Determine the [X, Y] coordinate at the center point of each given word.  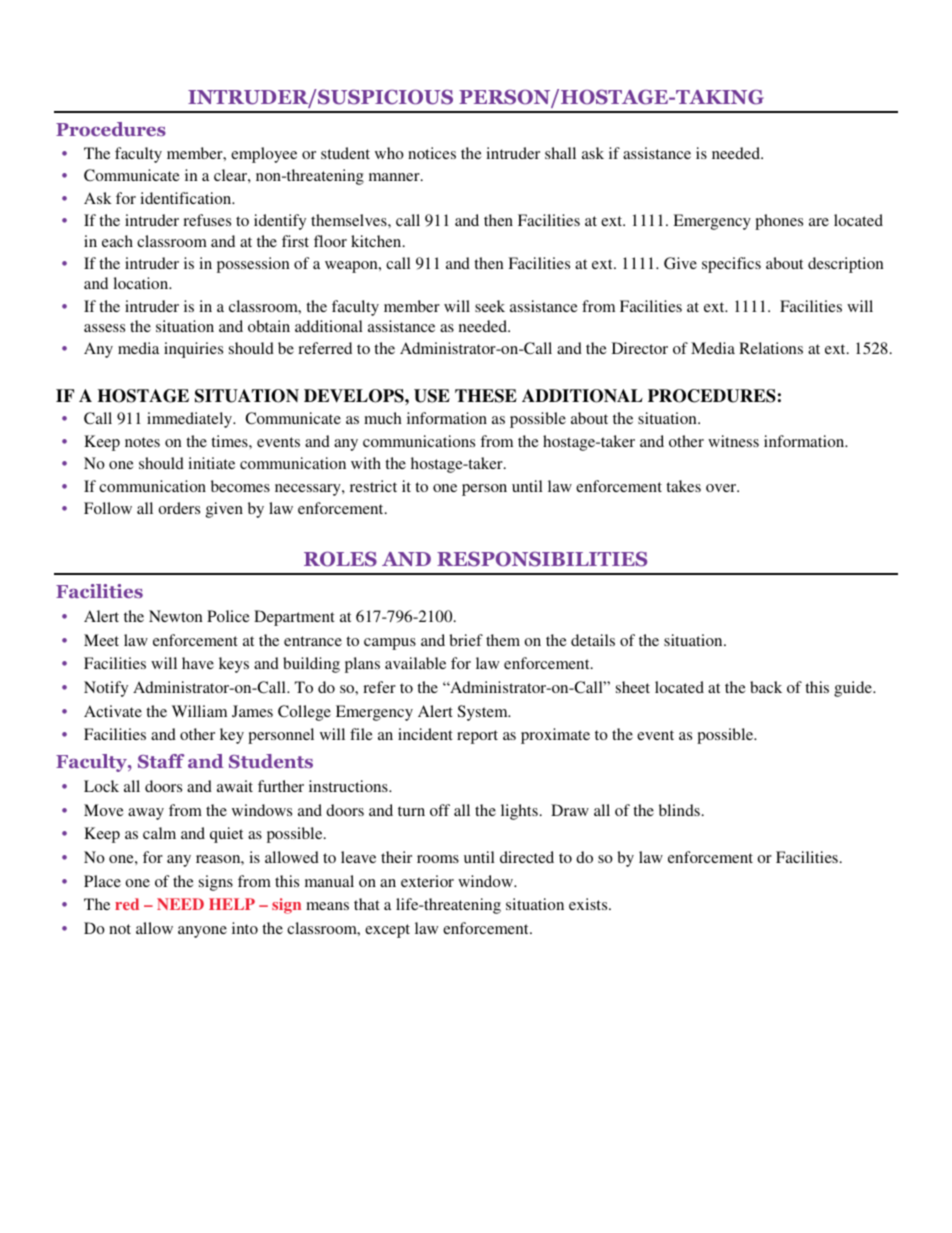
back [766, 687]
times [230, 441]
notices [432, 153]
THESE [486, 396]
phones [779, 222]
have [198, 663]
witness [733, 441]
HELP [232, 904]
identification [187, 198]
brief [466, 640]
